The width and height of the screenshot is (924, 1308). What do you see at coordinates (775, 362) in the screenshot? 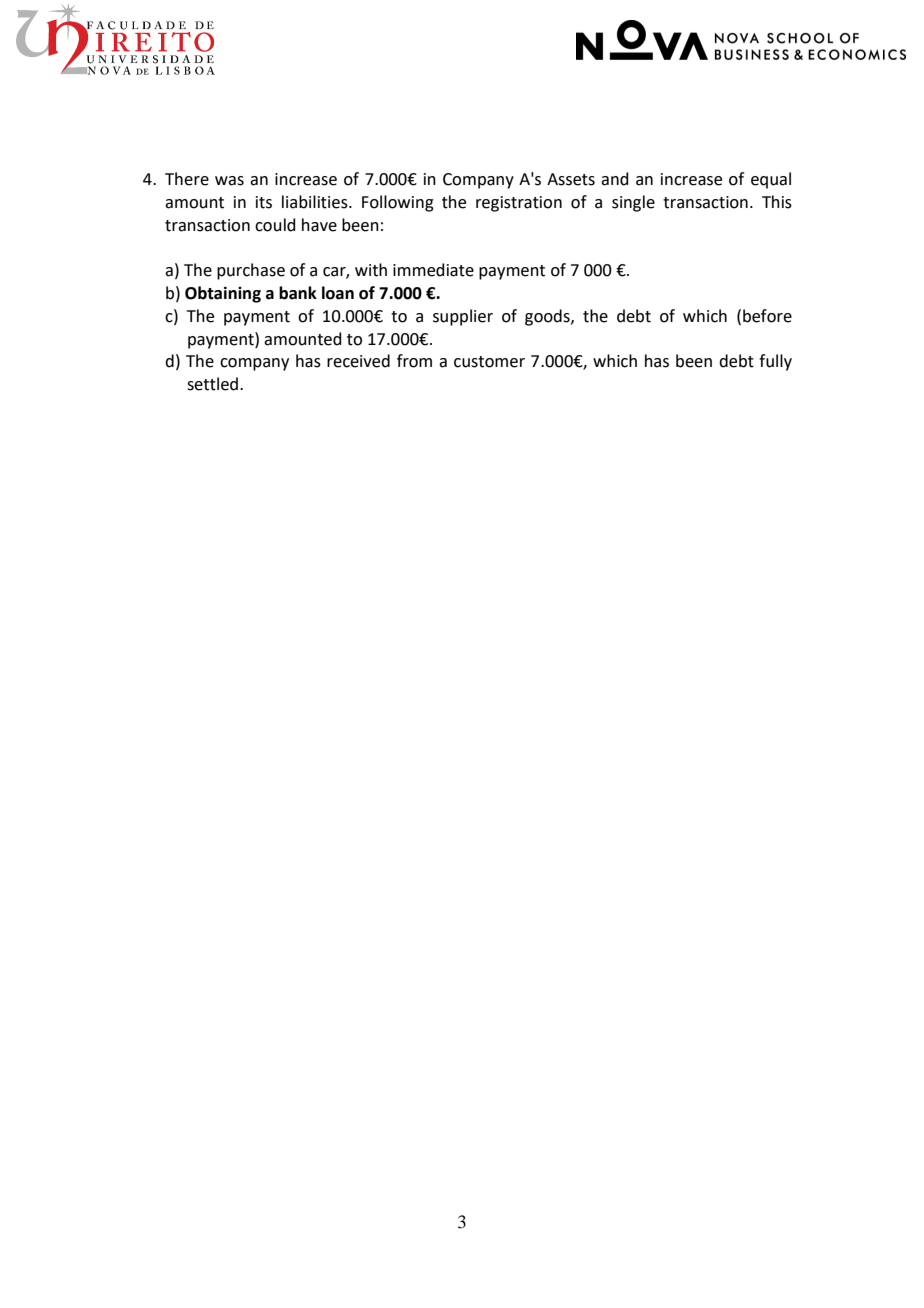
I see `fully` at bounding box center [775, 362].
